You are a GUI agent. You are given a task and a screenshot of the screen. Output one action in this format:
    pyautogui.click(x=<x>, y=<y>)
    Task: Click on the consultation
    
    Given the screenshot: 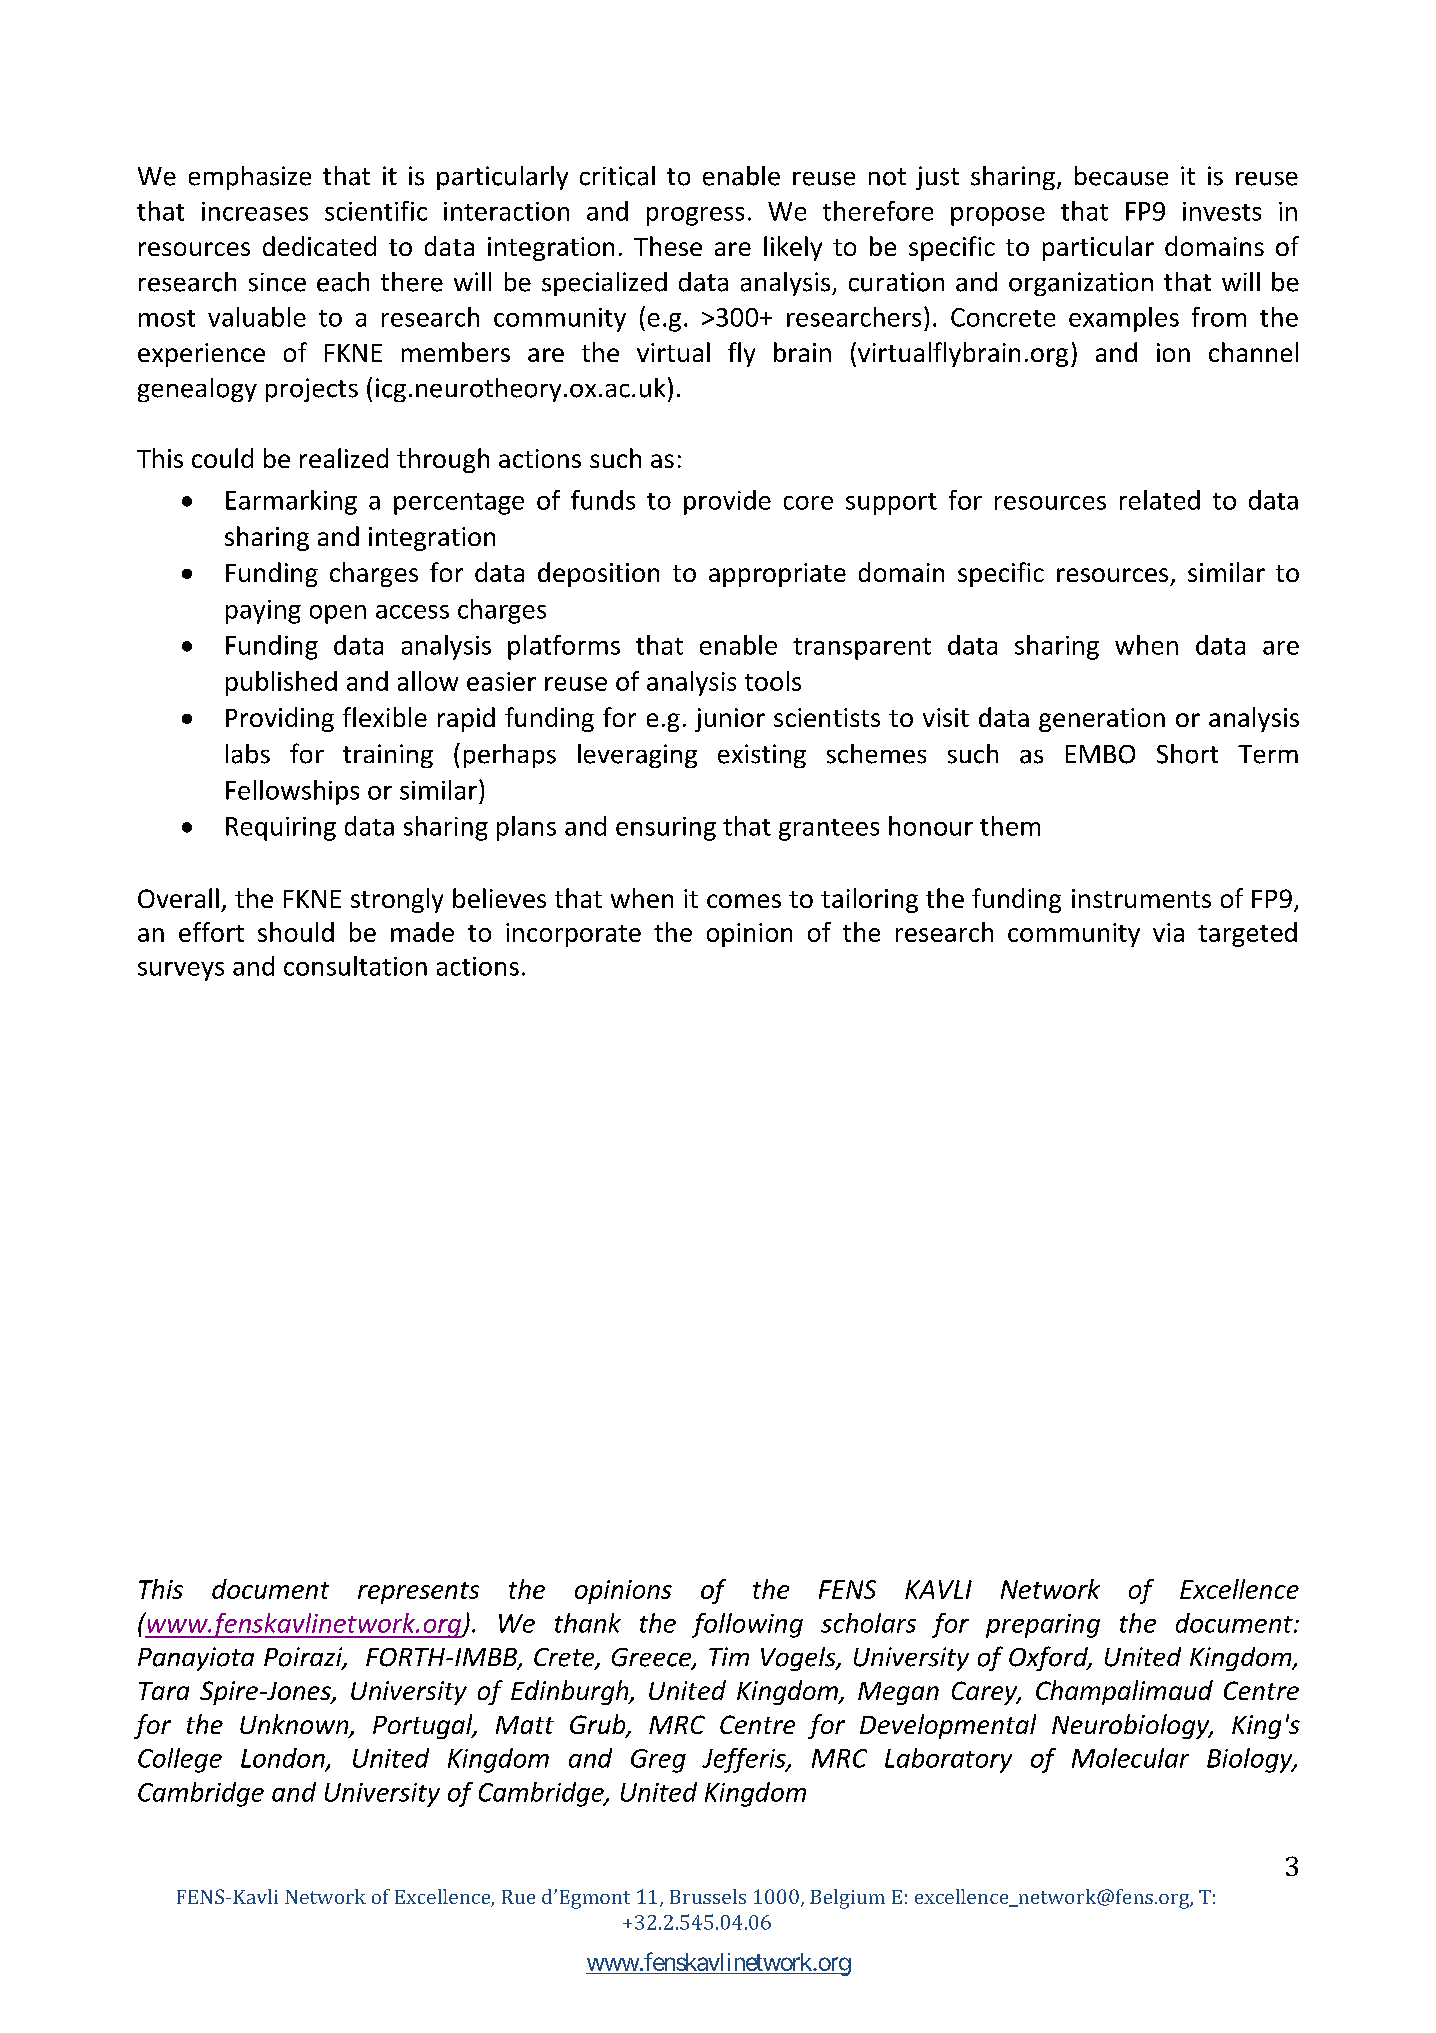 What is the action you would take?
    pyautogui.click(x=355, y=966)
